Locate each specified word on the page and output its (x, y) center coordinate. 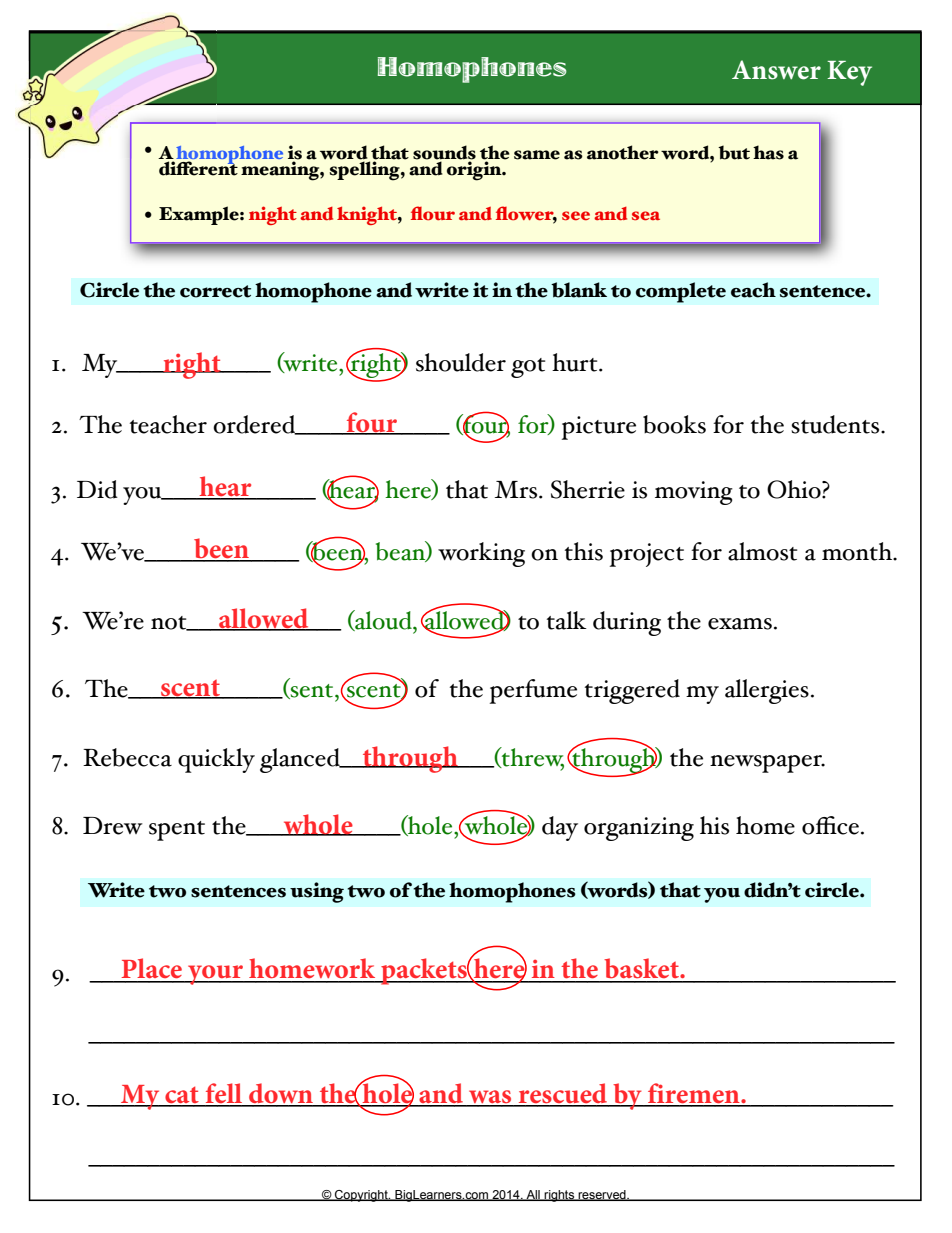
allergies (767, 691)
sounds (444, 153)
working (481, 554)
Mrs (517, 490)
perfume (533, 691)
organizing (639, 829)
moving (694, 493)
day (560, 828)
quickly (216, 760)
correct (215, 291)
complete (681, 292)
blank (579, 290)
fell (224, 1094)
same (537, 155)
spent (177, 831)
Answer (776, 70)
